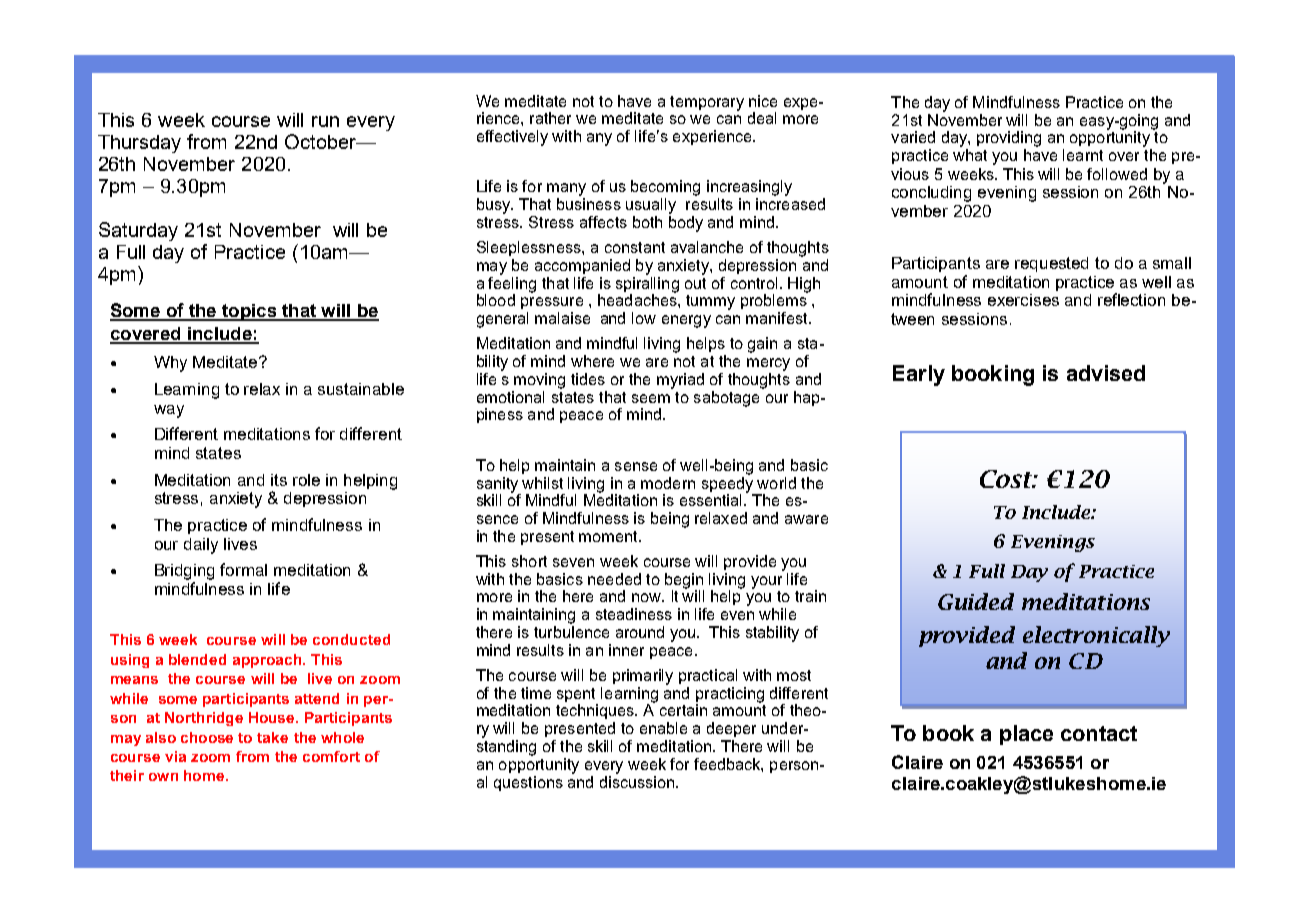 Image resolution: width=1308 pixels, height=924 pixels. What do you see at coordinates (635, 247) in the page?
I see `constant` at bounding box center [635, 247].
